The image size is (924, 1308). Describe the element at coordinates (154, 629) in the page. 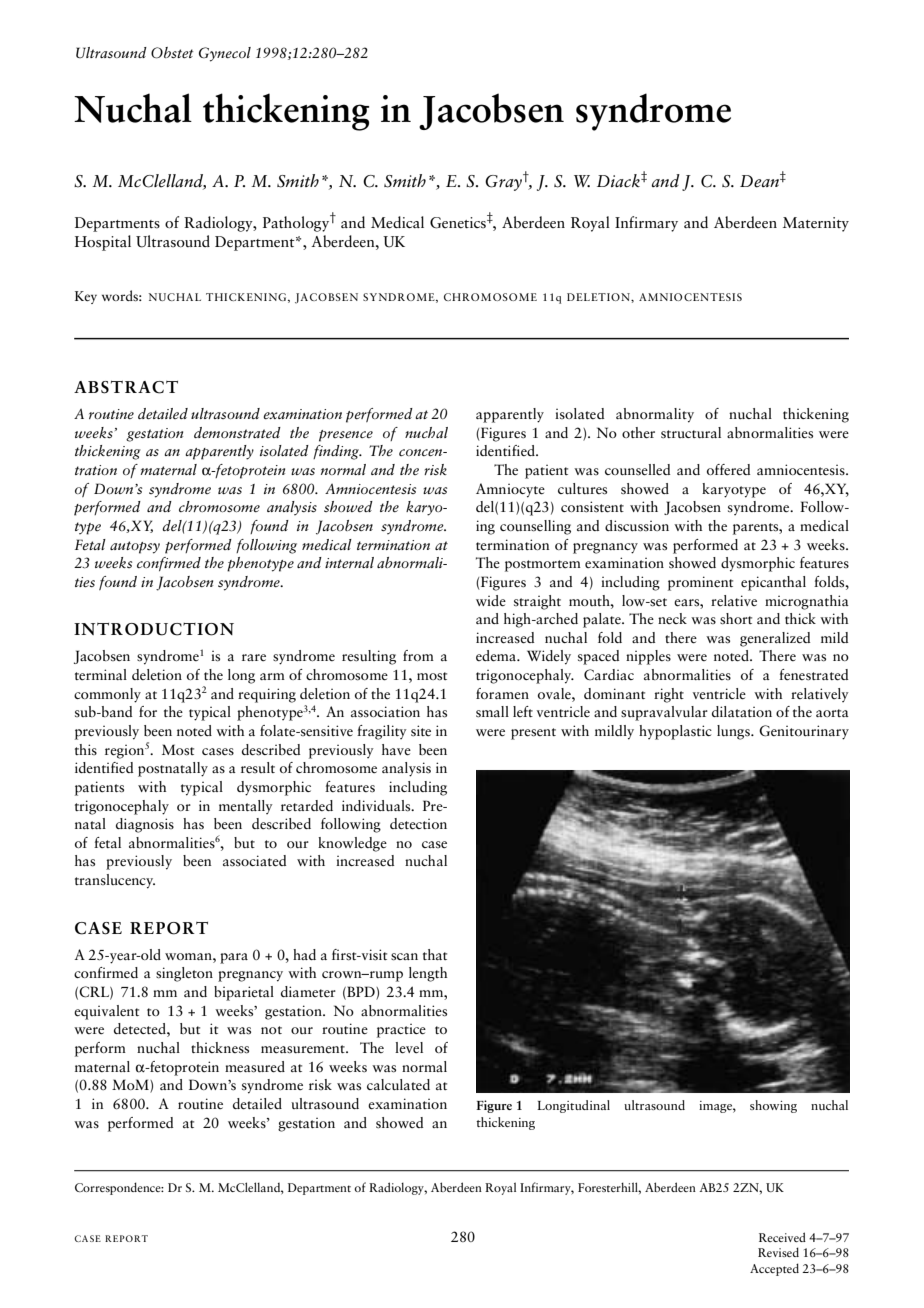

I see `INTRODUCTION` at that location.
